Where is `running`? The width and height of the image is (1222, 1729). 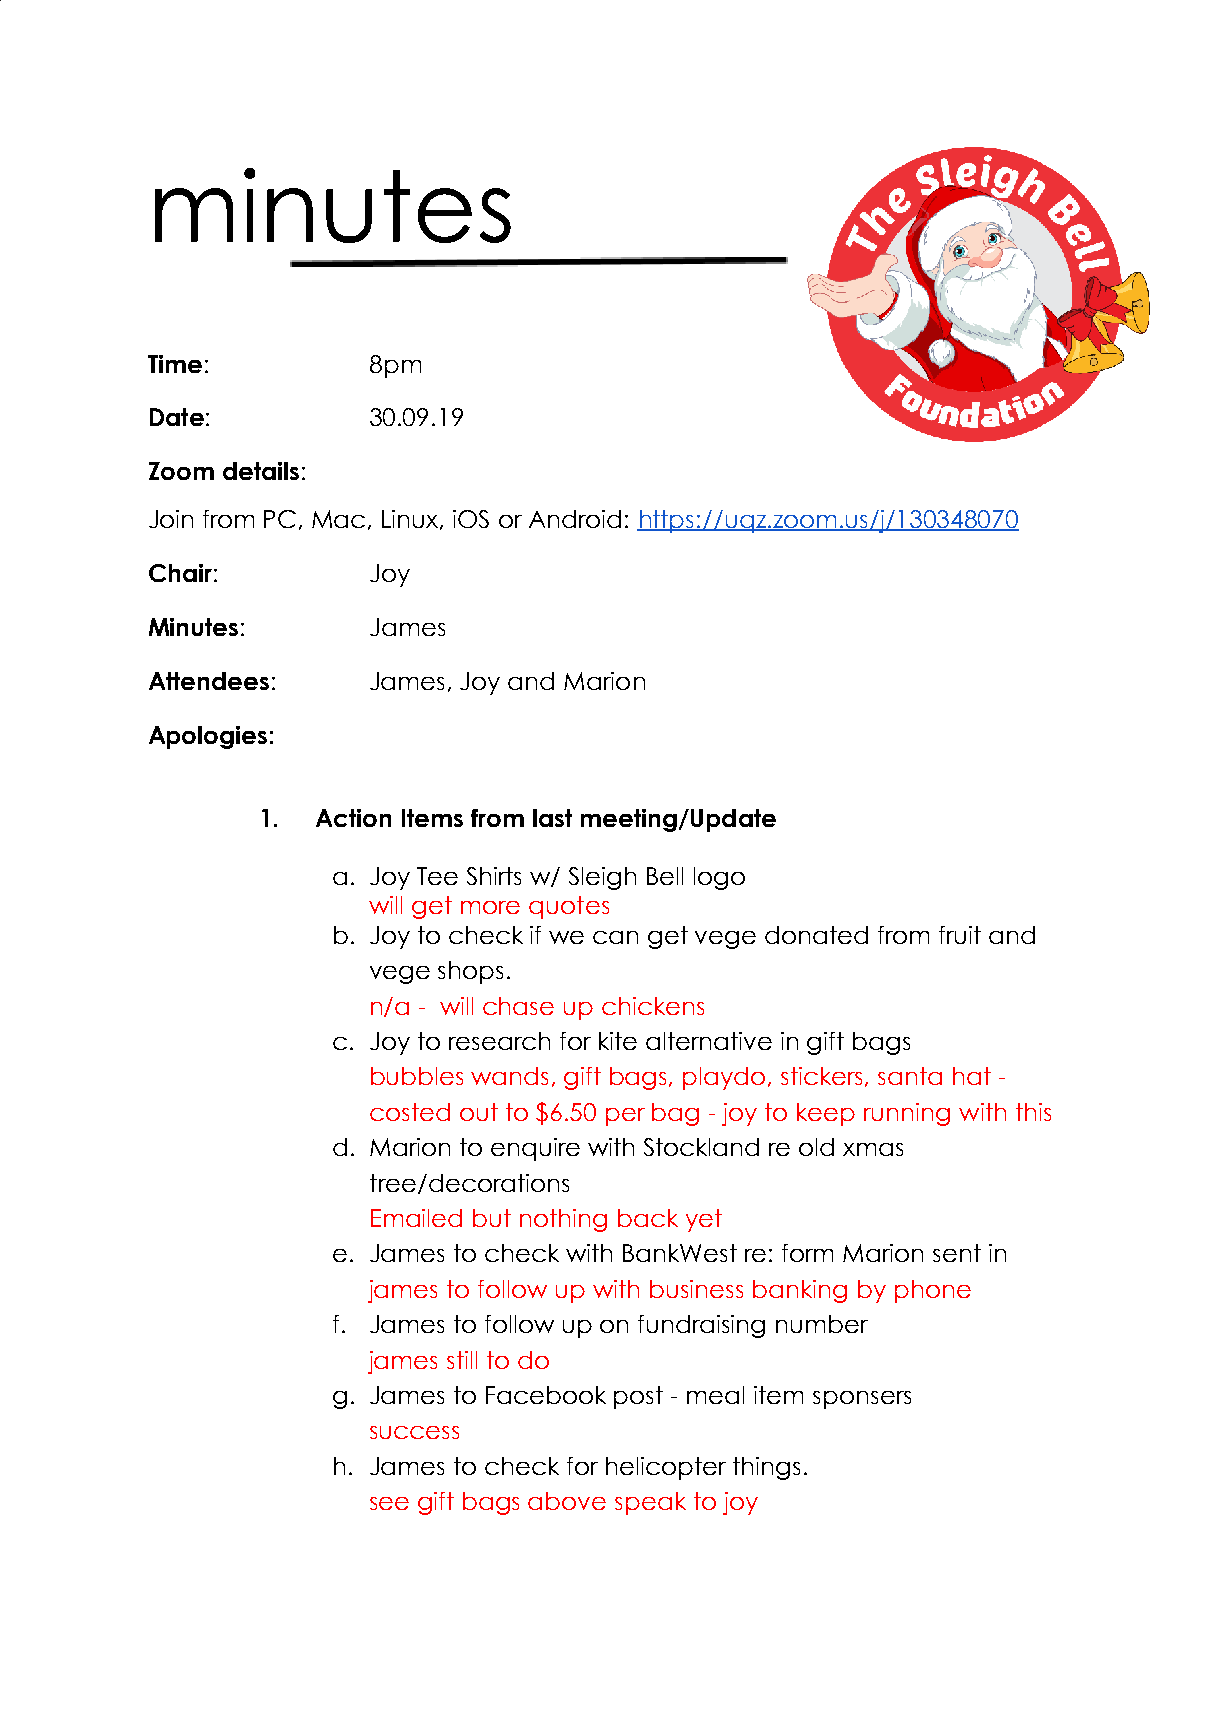
running is located at coordinates (907, 1114).
